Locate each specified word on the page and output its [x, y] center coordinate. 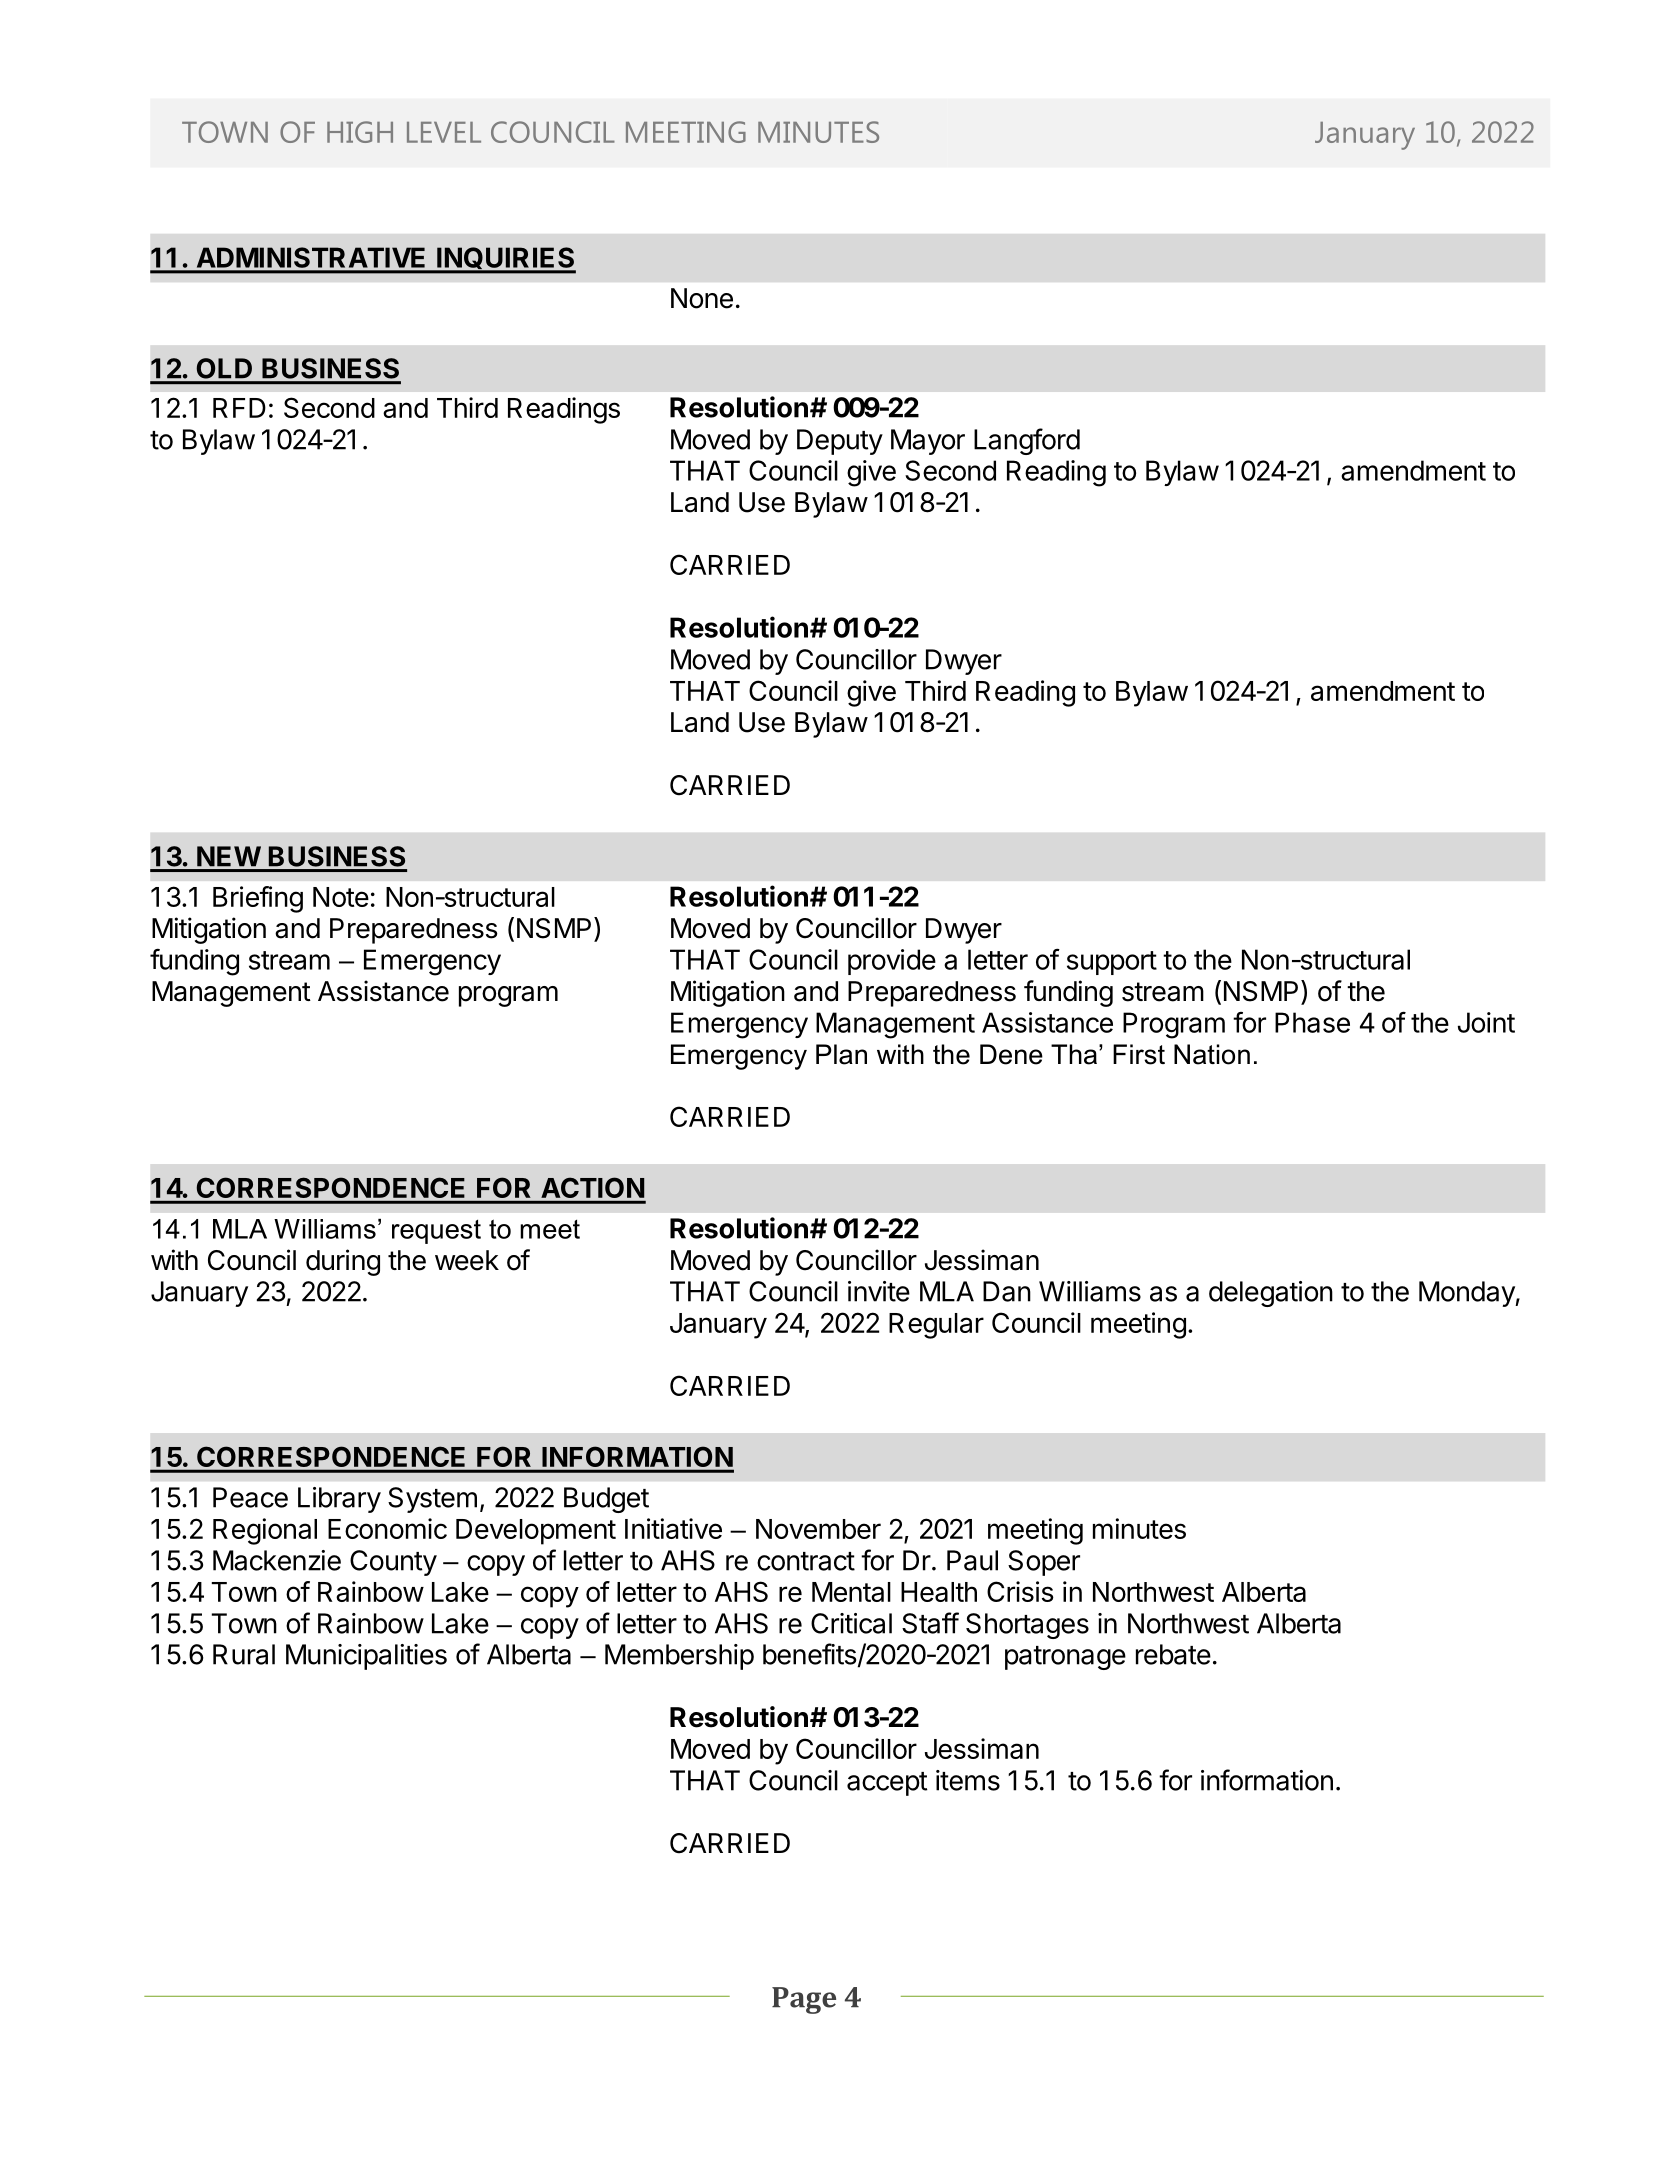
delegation [1271, 1294]
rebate [1173, 1654]
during [343, 1262]
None [702, 298]
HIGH [360, 132]
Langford [1027, 441]
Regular [936, 1326]
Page [804, 2000]
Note [341, 897]
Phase [1312, 1022]
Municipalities [366, 1657]
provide [892, 962]
